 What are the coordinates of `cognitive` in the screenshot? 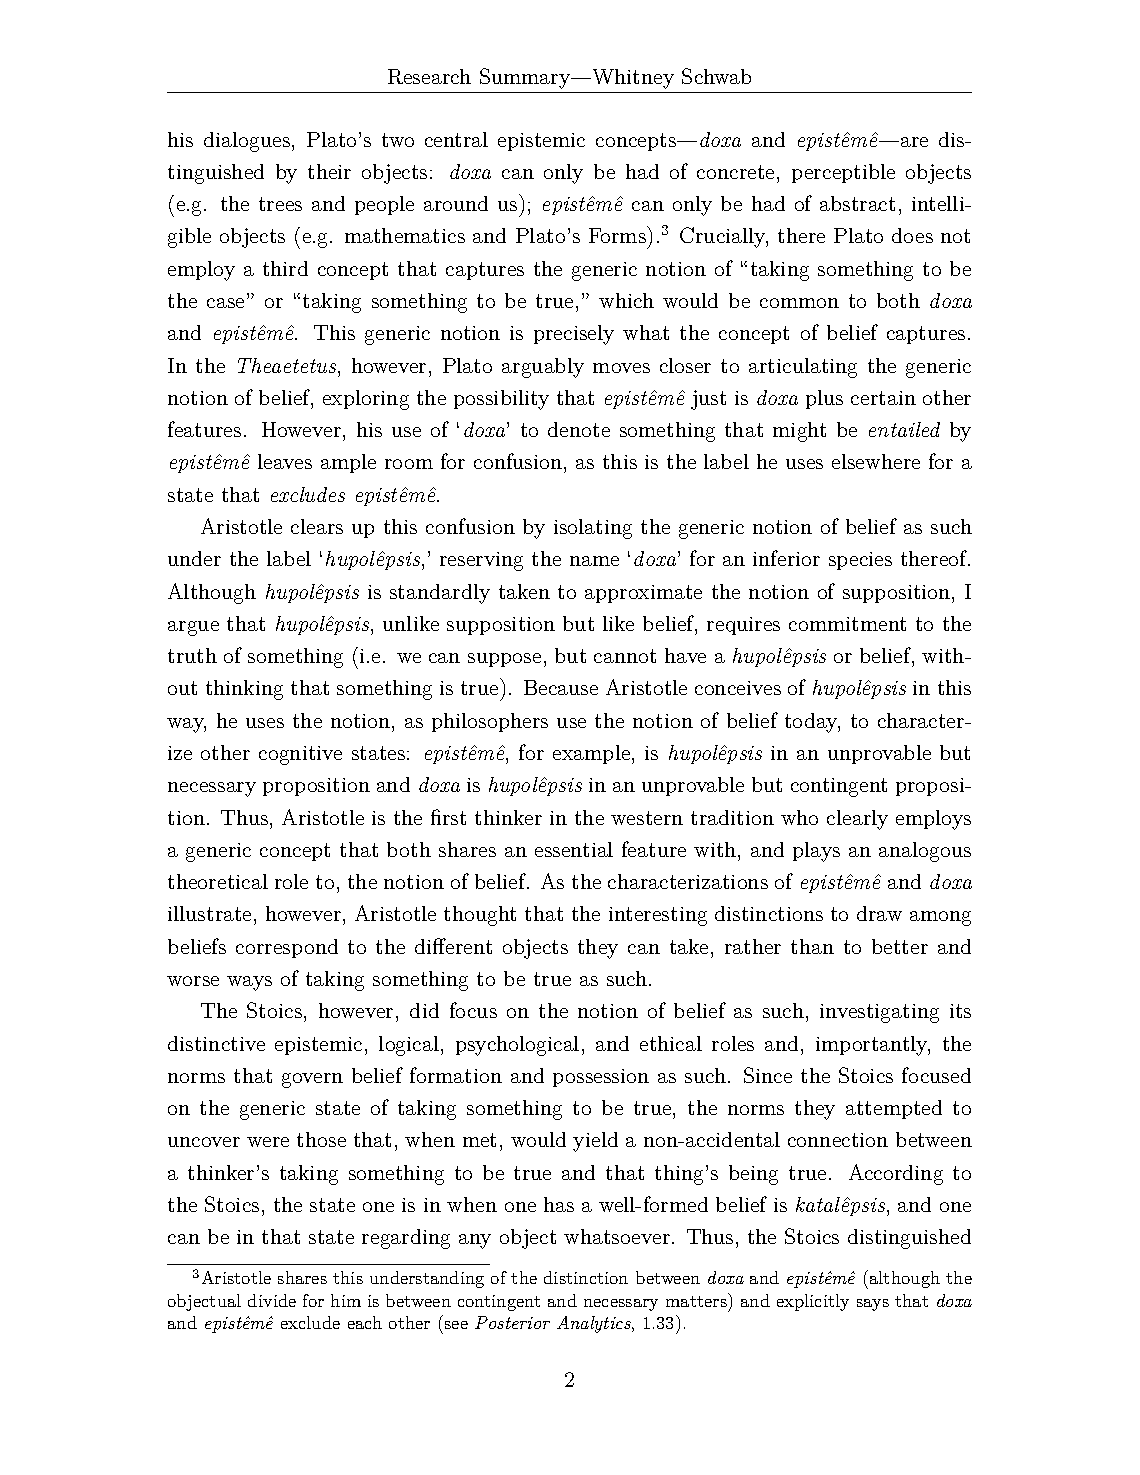 It's located at (300, 755).
